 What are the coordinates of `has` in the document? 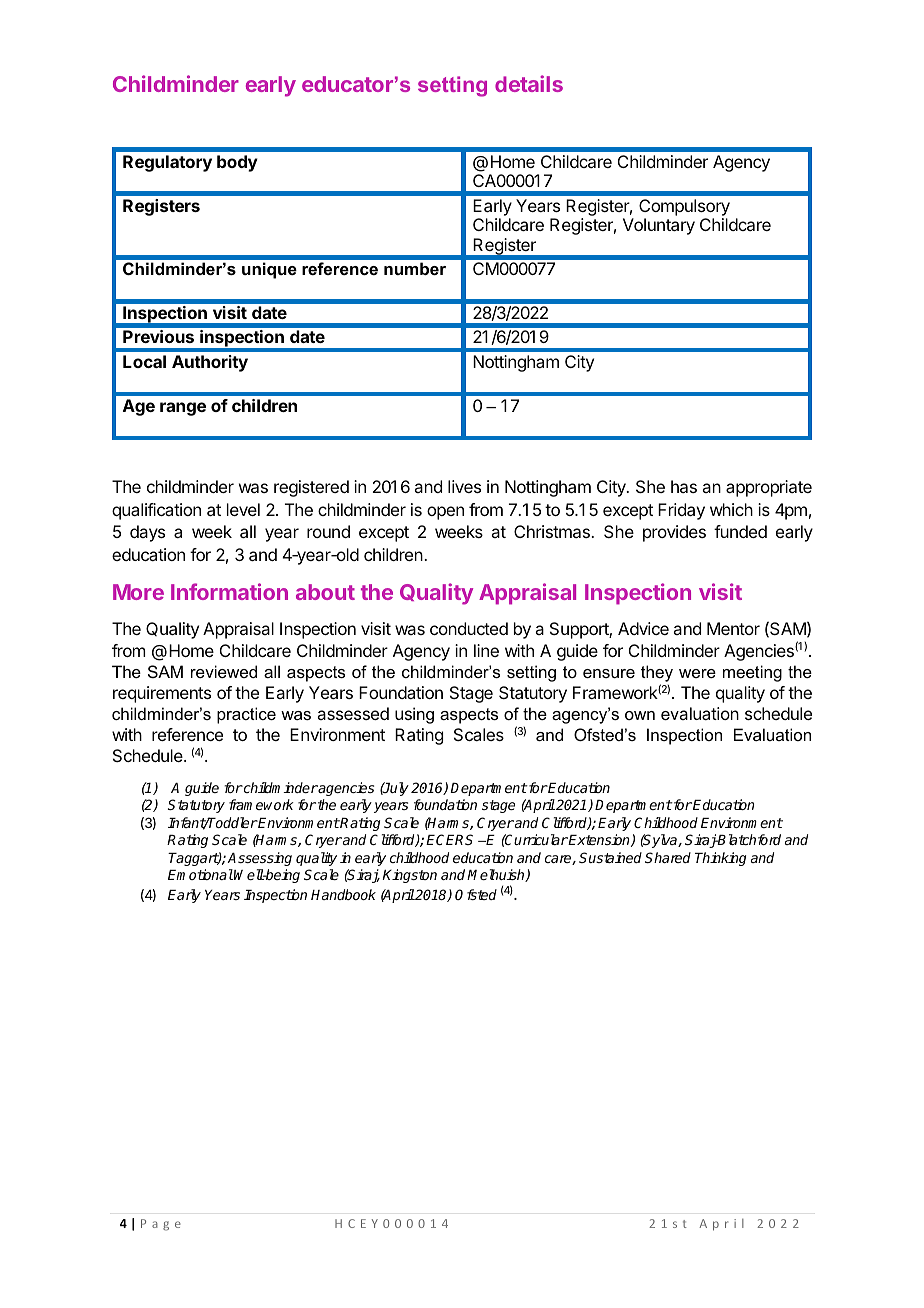 It's located at (684, 486).
